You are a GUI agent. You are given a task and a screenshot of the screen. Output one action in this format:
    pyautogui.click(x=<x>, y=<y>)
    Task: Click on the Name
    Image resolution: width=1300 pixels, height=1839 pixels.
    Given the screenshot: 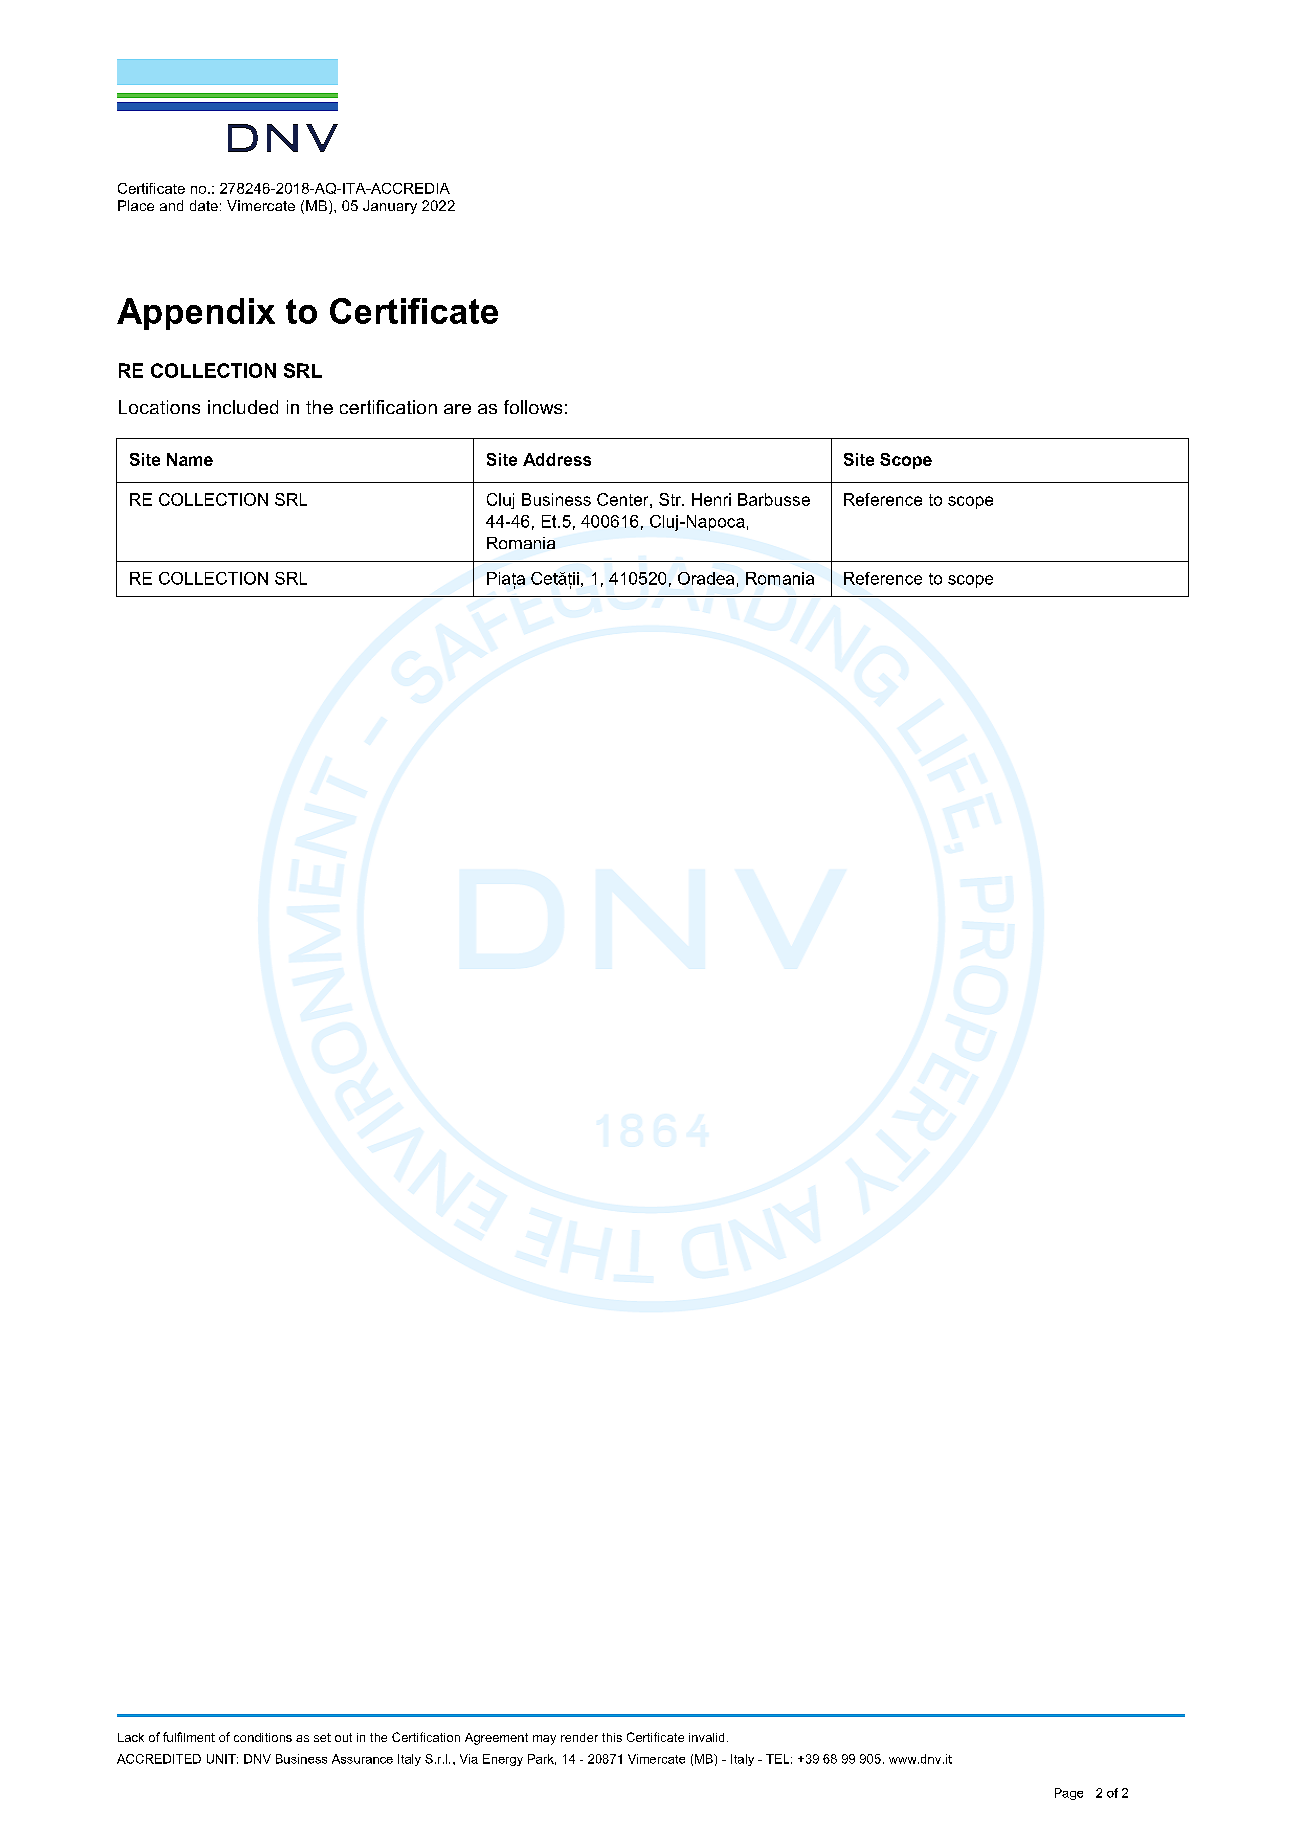 What is the action you would take?
    pyautogui.click(x=190, y=459)
